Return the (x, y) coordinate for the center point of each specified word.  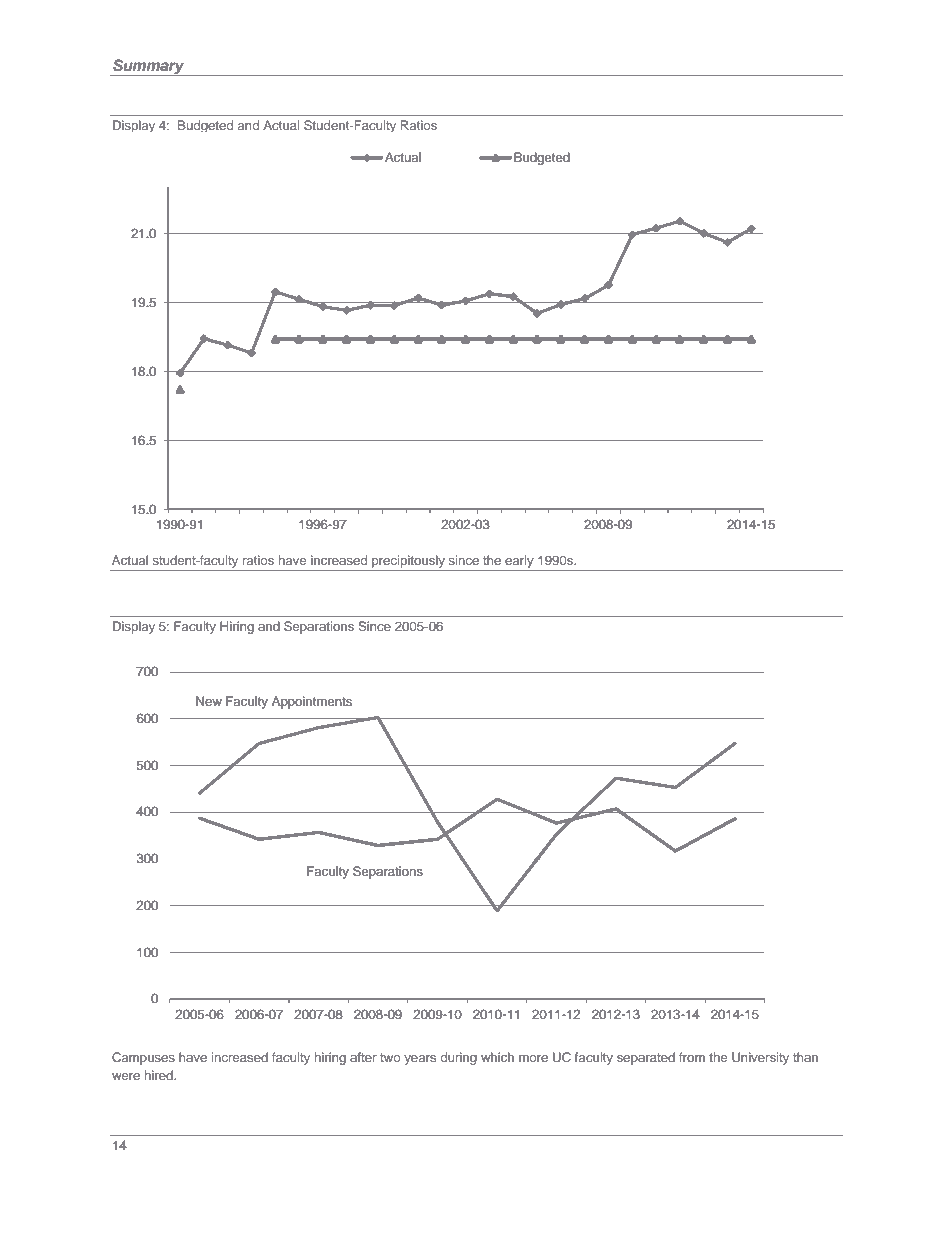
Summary (149, 67)
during (458, 1058)
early (519, 563)
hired (160, 1075)
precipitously (408, 563)
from (692, 1057)
